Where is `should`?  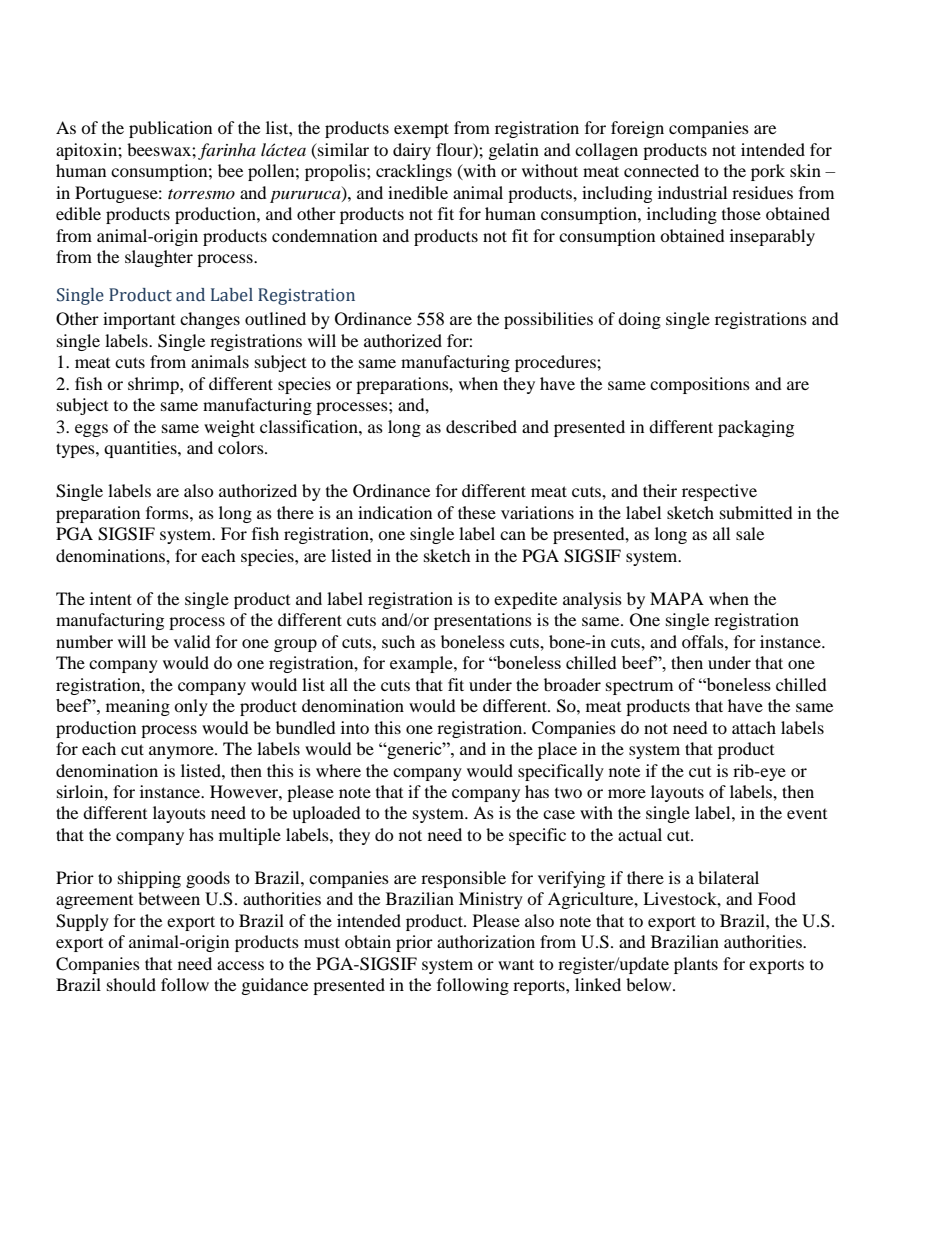 should is located at coordinates (131, 984).
